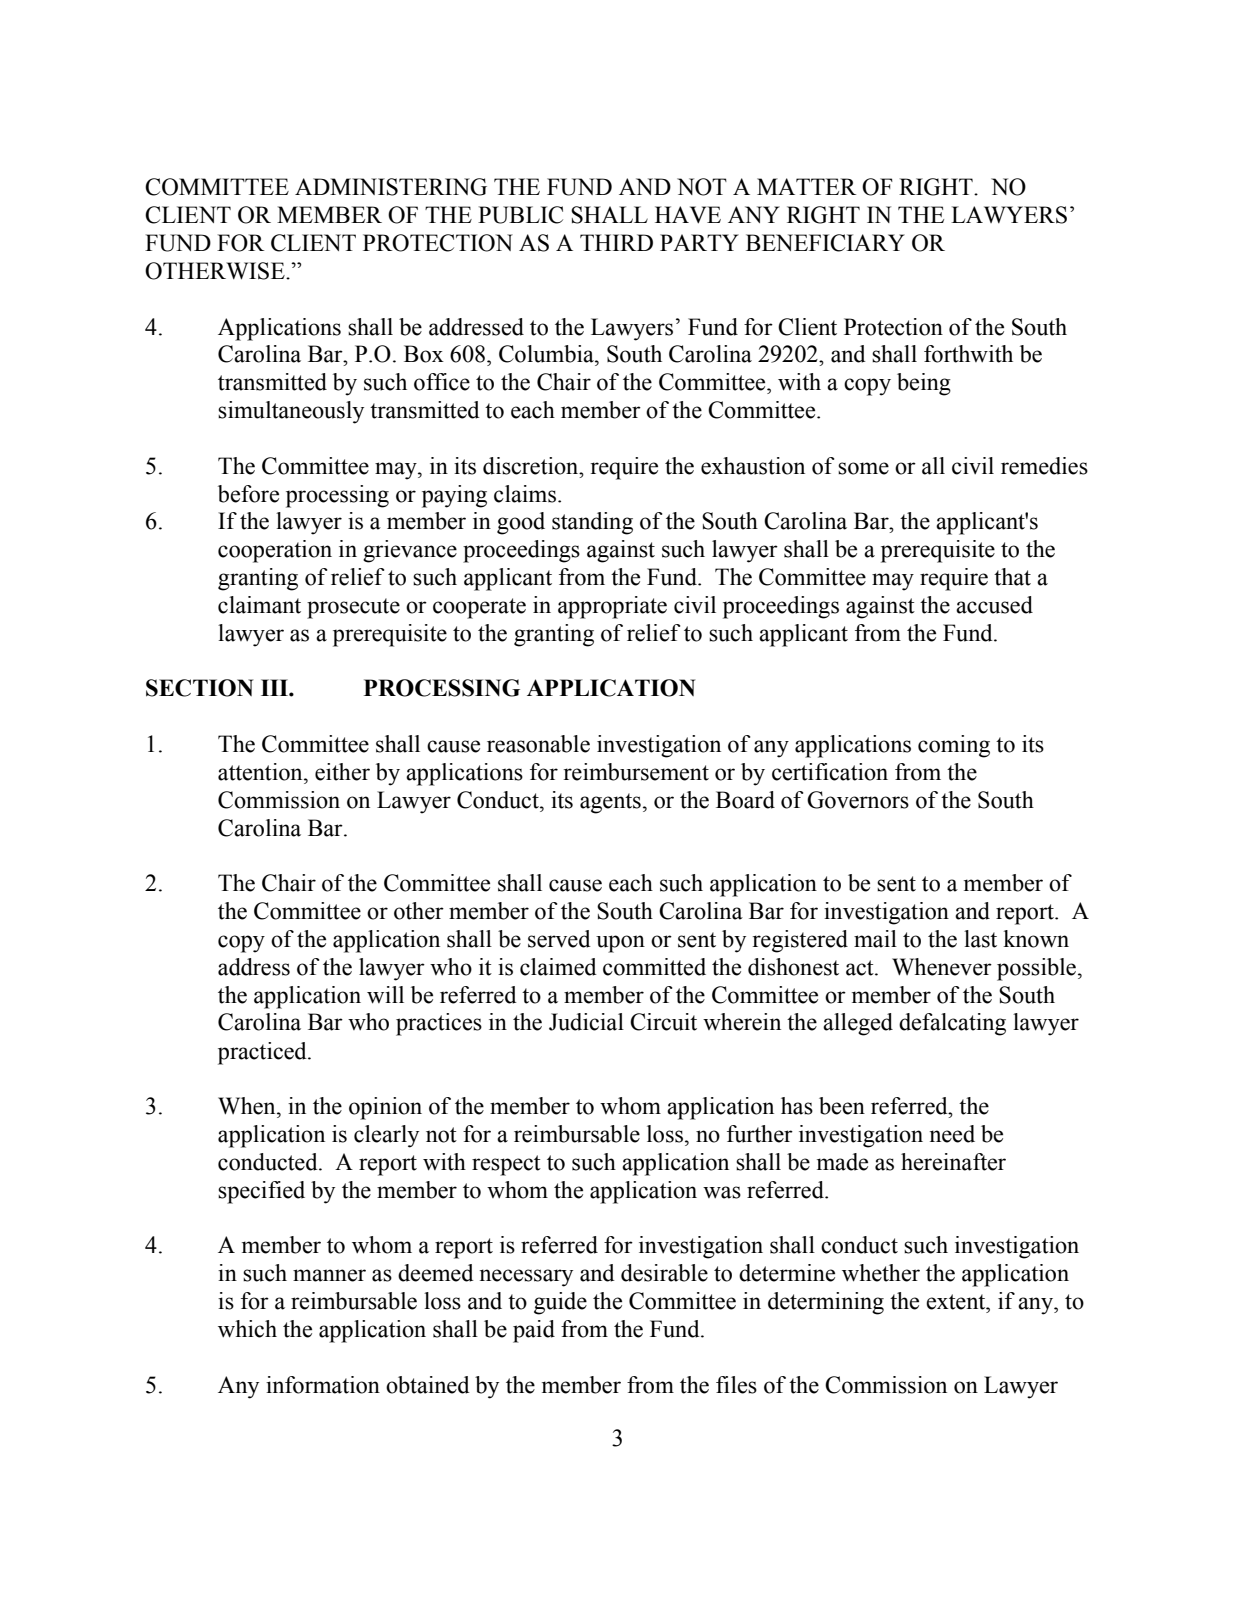 The height and width of the screenshot is (1598, 1235). Describe the element at coordinates (261, 772) in the screenshot. I see `attention` at that location.
